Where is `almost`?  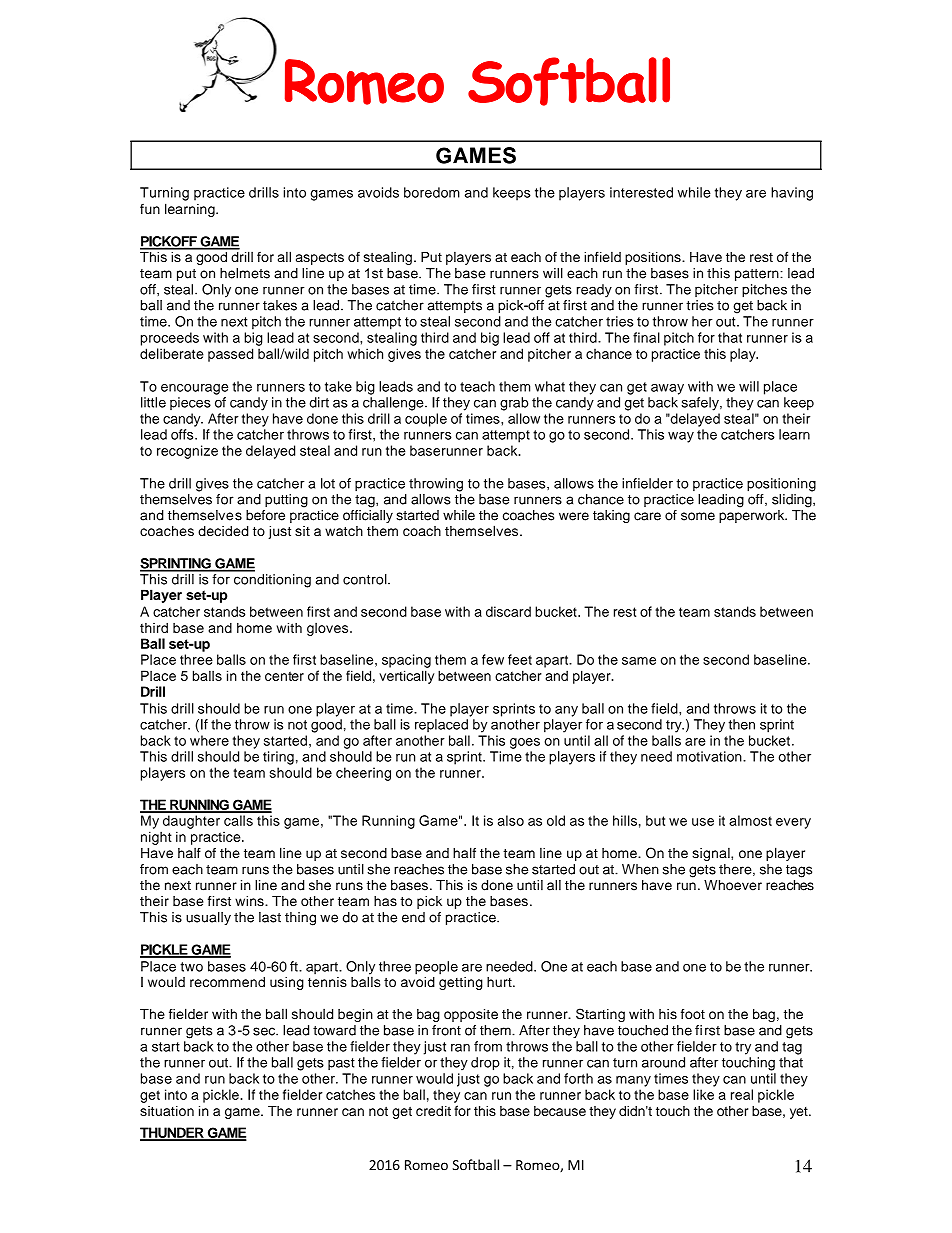 almost is located at coordinates (750, 820).
